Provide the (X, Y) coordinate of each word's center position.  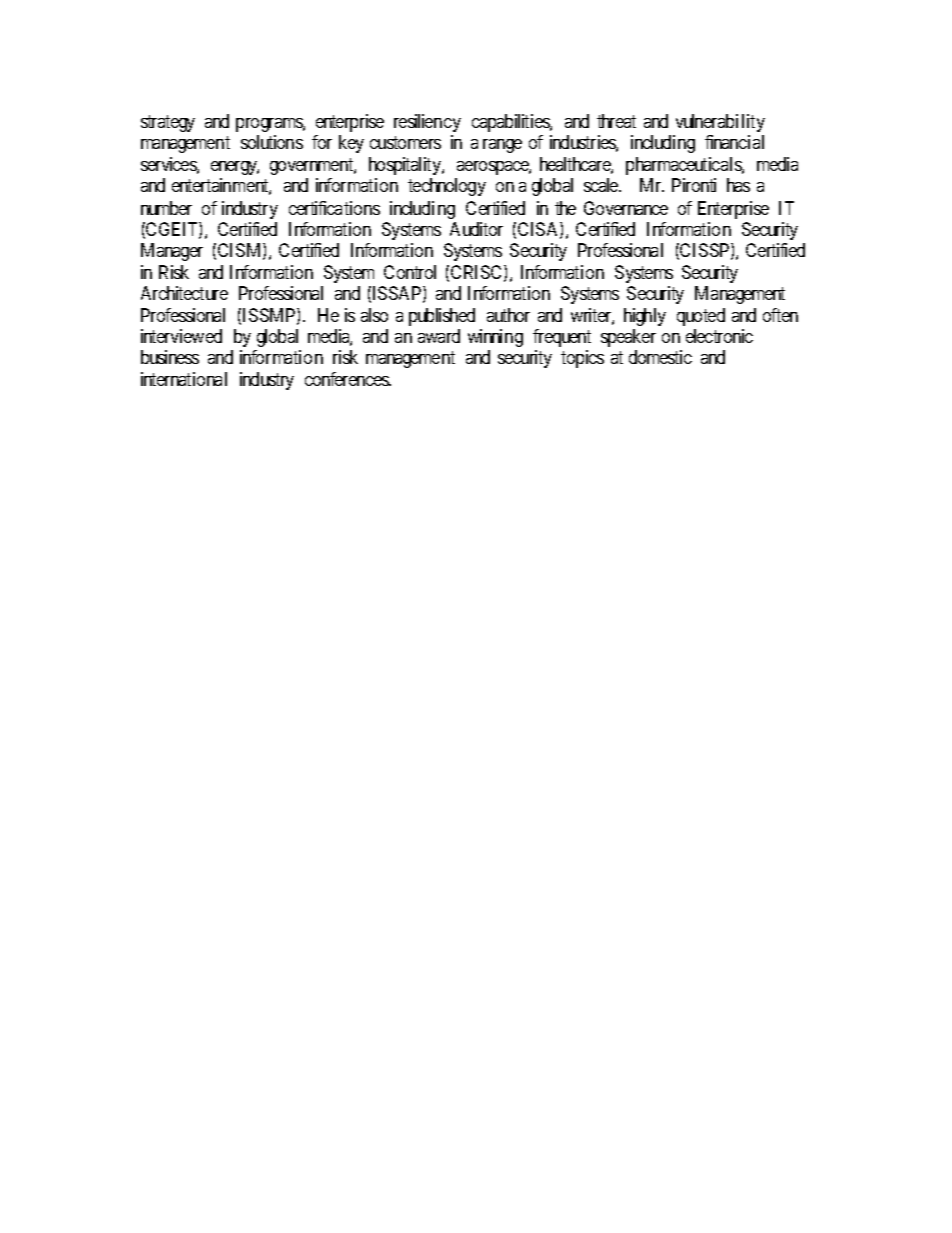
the (565, 208)
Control (410, 272)
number (166, 208)
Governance (626, 208)
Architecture (184, 293)
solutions (272, 142)
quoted (701, 317)
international (184, 379)
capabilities (511, 123)
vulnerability (720, 123)
